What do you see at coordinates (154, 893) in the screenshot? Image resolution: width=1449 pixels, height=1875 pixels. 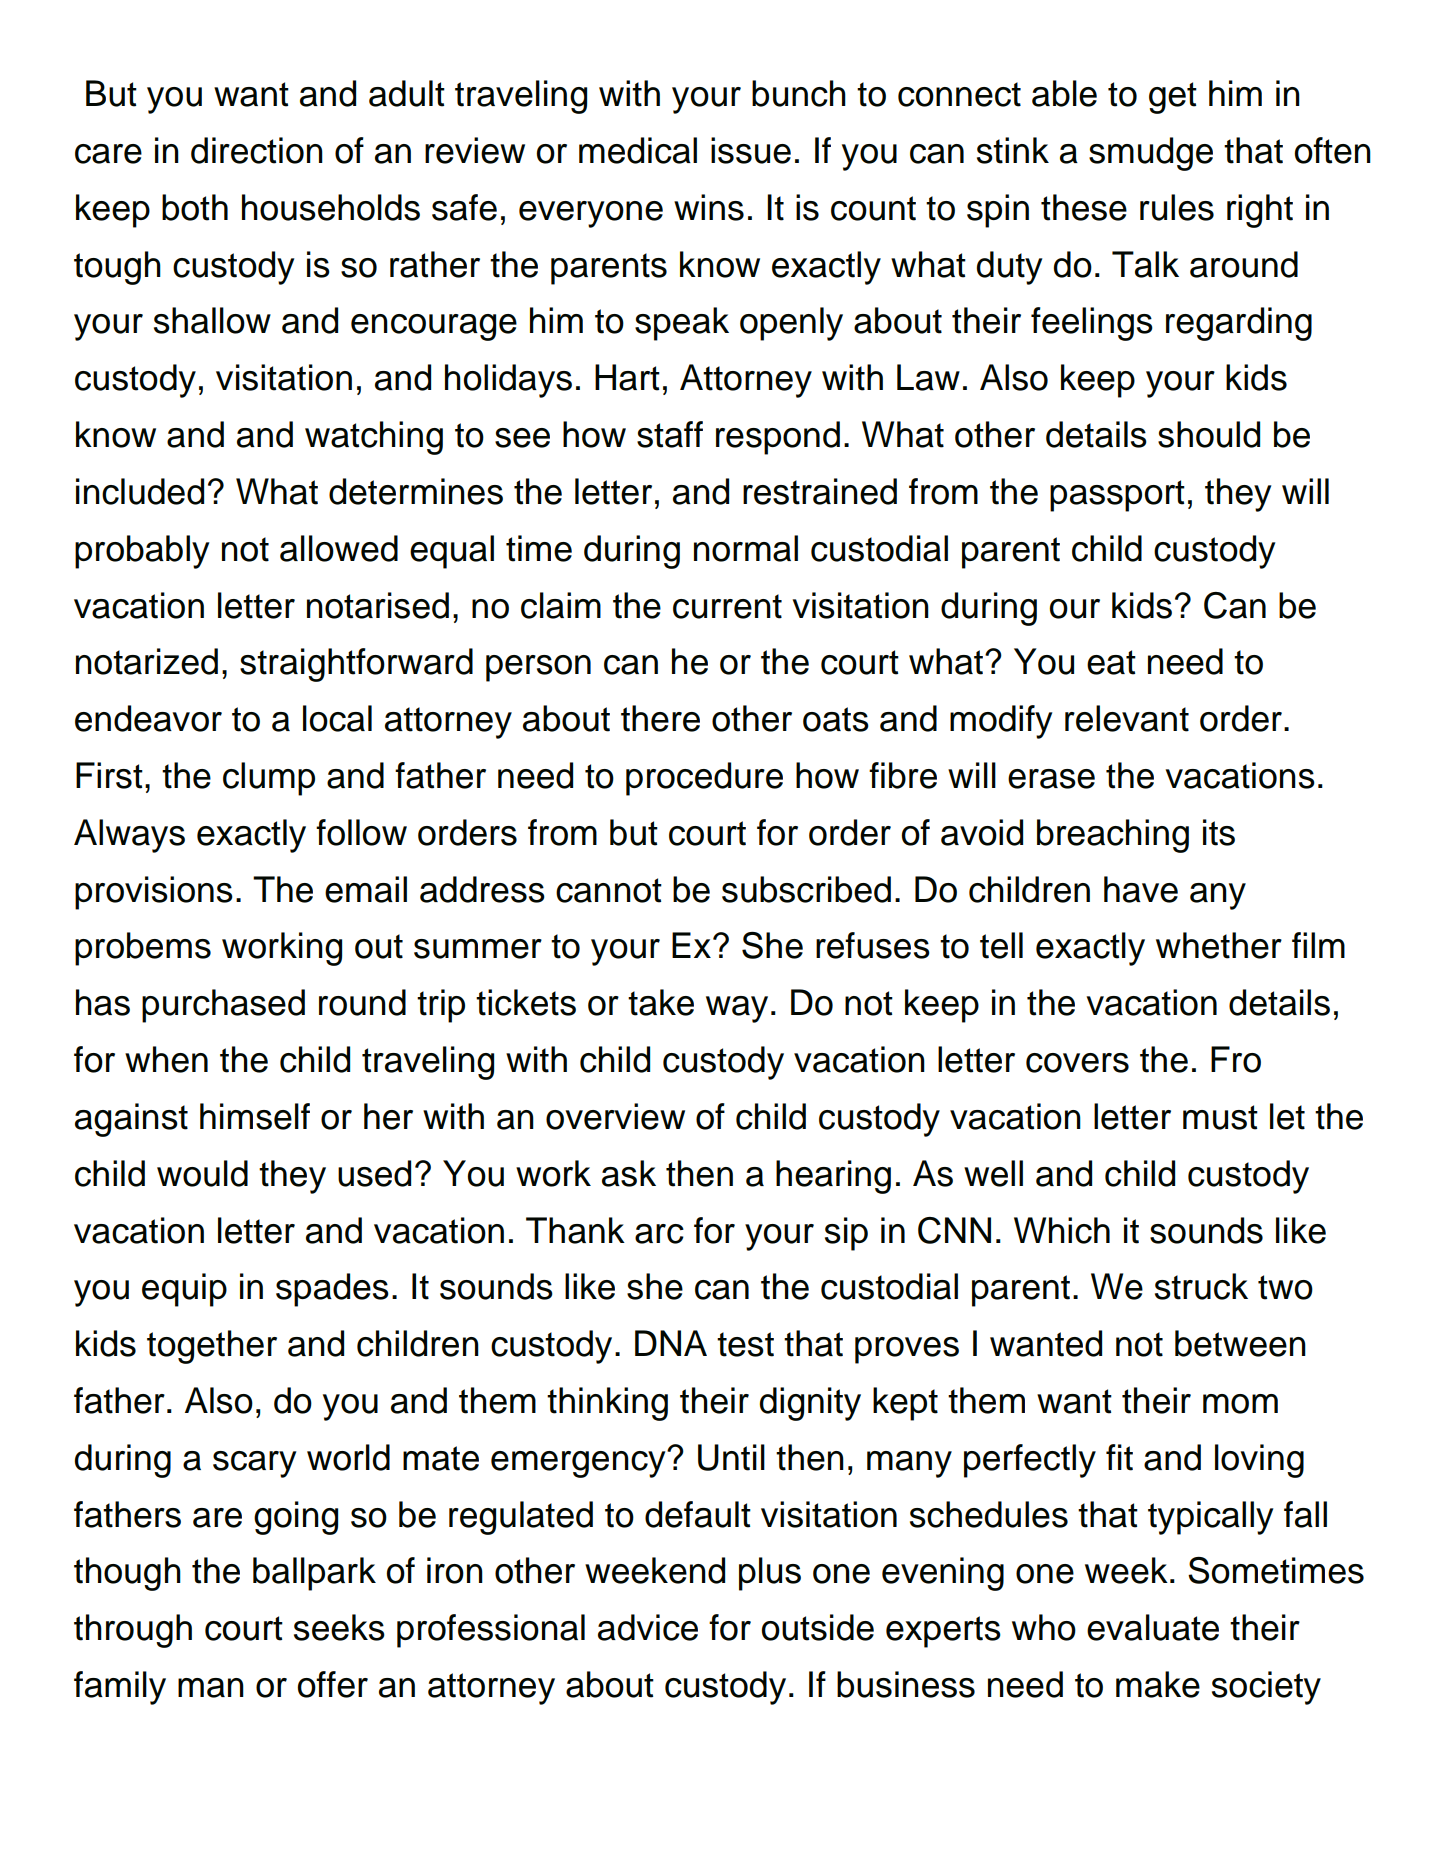 I see `provisions` at bounding box center [154, 893].
